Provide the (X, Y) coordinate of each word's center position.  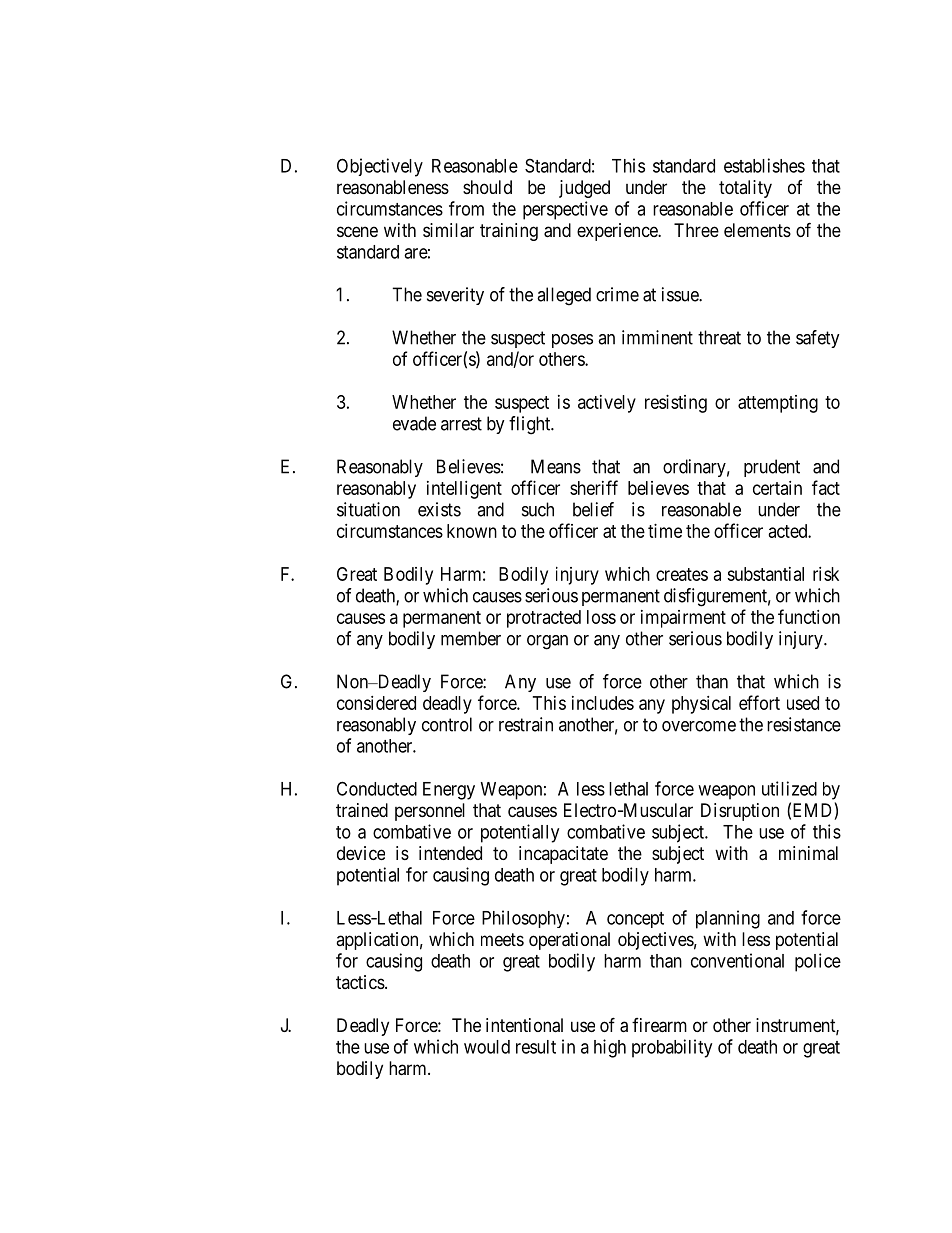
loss (601, 617)
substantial (765, 574)
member (471, 638)
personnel (430, 812)
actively (607, 404)
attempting (778, 404)
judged (584, 189)
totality (745, 189)
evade (414, 423)
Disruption (740, 812)
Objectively (380, 167)
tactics (360, 982)
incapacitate (563, 855)
